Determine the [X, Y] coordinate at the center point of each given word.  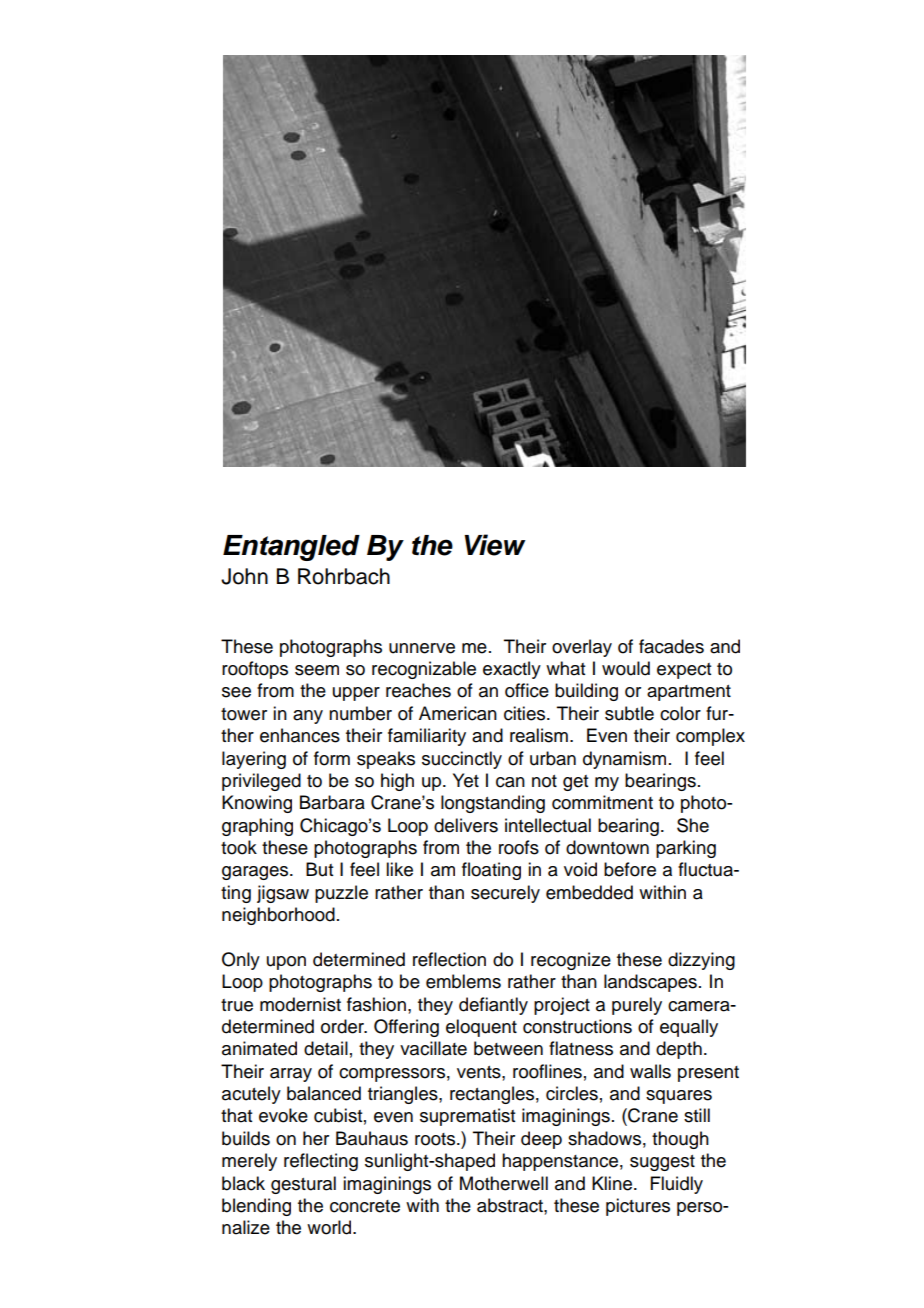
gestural [303, 1185]
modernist [300, 1004]
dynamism [624, 760]
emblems [463, 981]
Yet [466, 780]
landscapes [650, 983]
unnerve [422, 648]
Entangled [291, 548]
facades [671, 646]
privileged [261, 782]
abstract [511, 1205]
